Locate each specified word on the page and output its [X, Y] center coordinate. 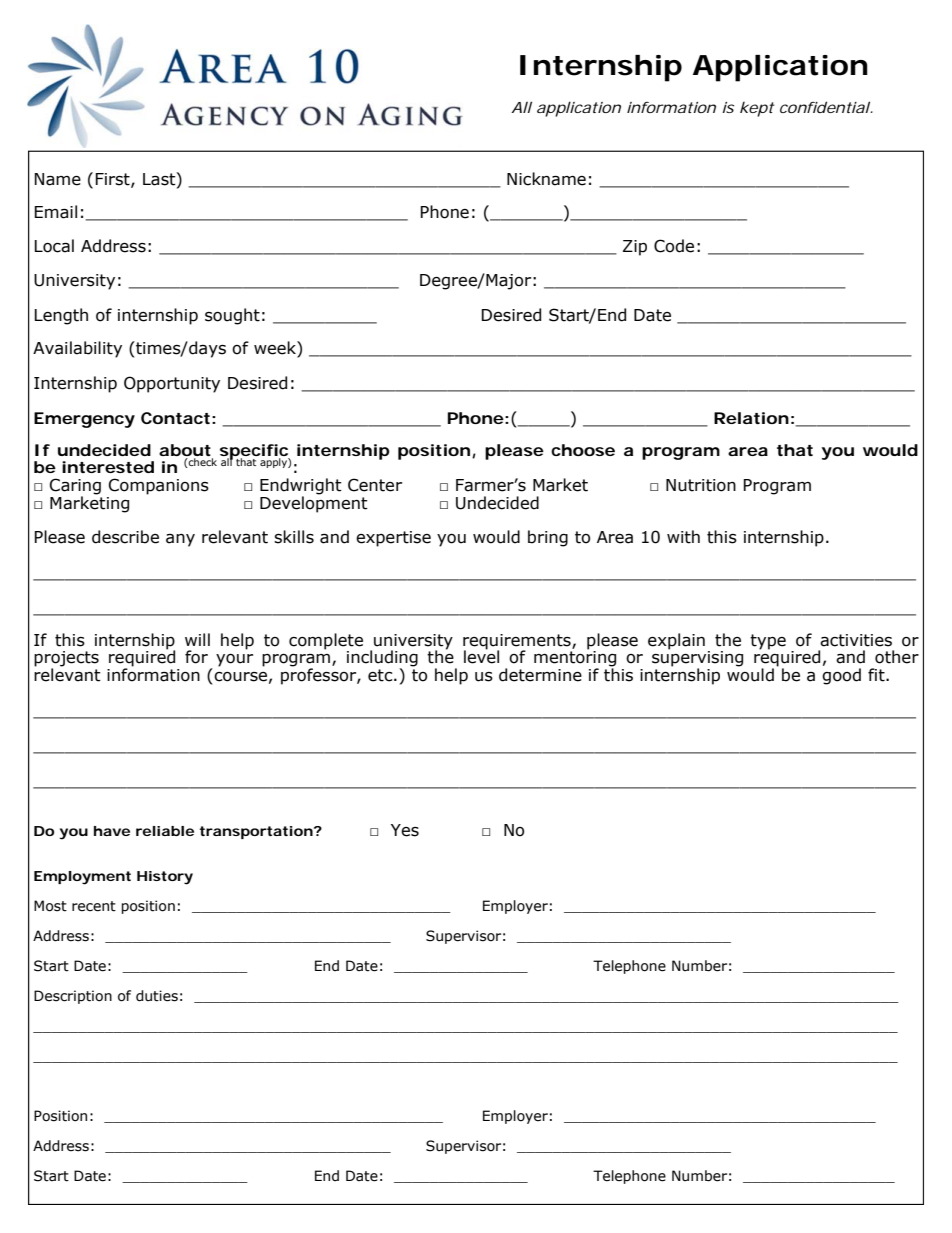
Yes [405, 830]
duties [157, 996]
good [841, 676]
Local [54, 246]
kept [757, 109]
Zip [635, 248]
